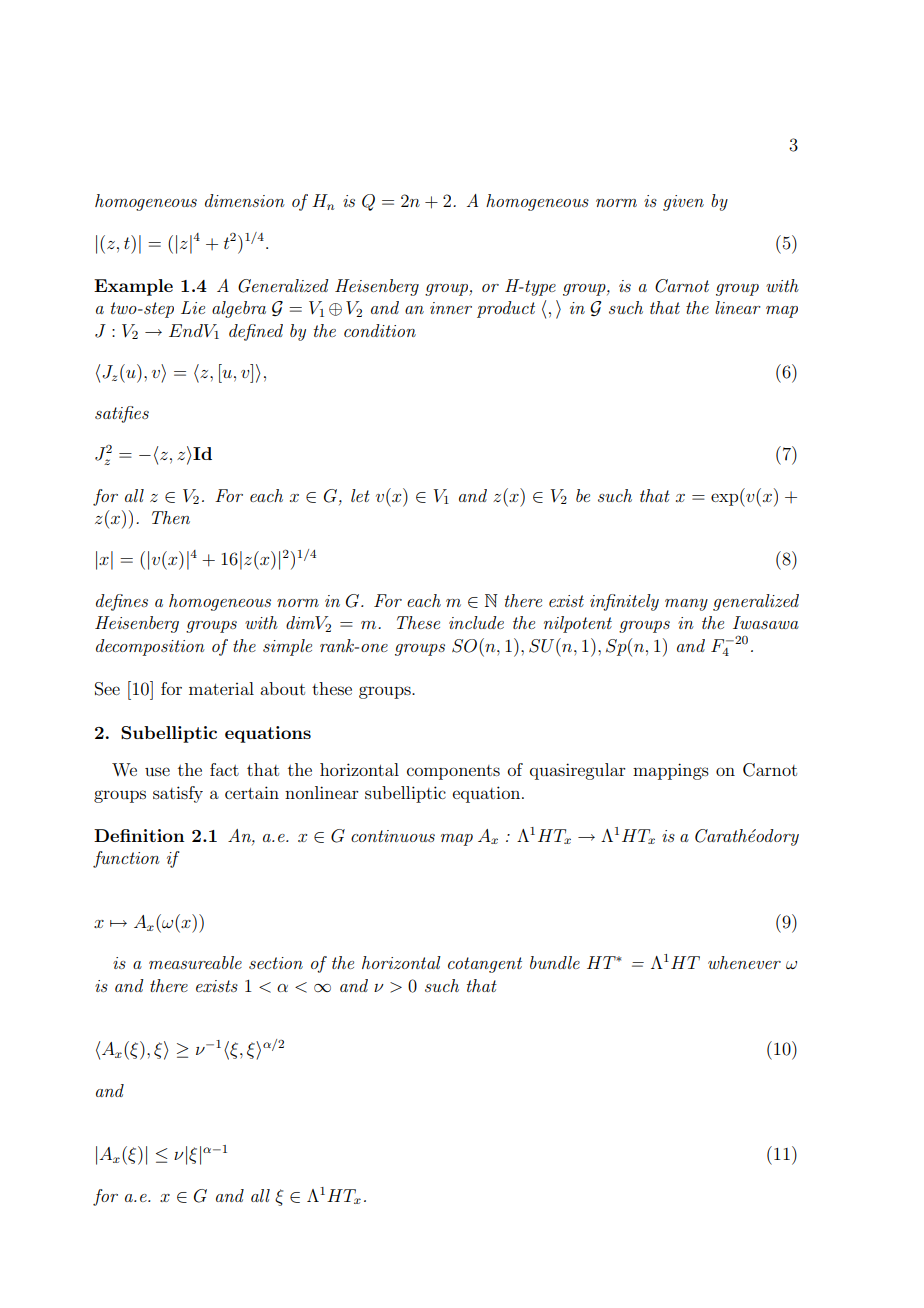 This screenshot has width=924, height=1308. Describe the element at coordinates (485, 965) in the screenshot. I see `cotangent` at that location.
